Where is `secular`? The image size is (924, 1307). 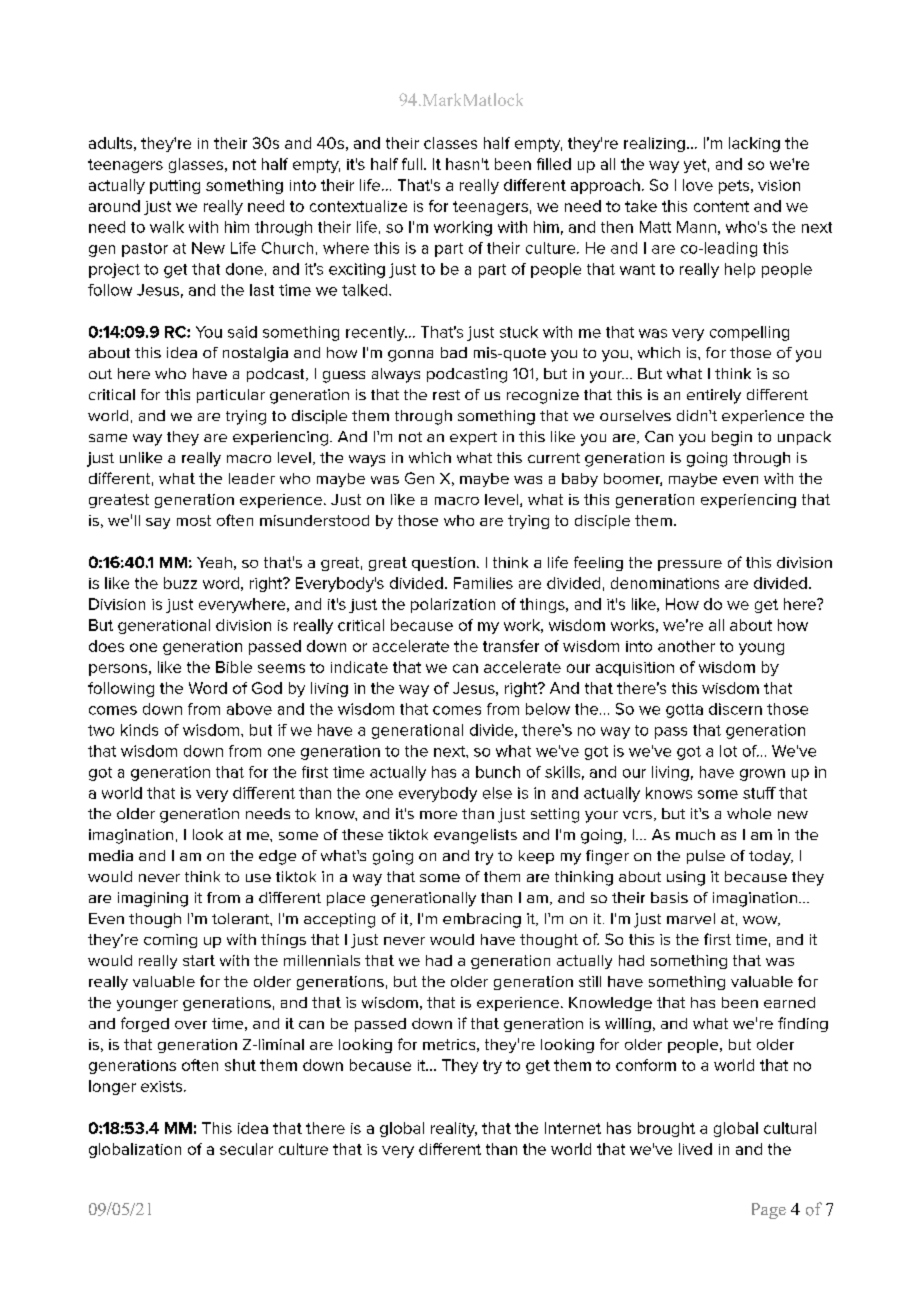 secular is located at coordinates (246, 1149).
